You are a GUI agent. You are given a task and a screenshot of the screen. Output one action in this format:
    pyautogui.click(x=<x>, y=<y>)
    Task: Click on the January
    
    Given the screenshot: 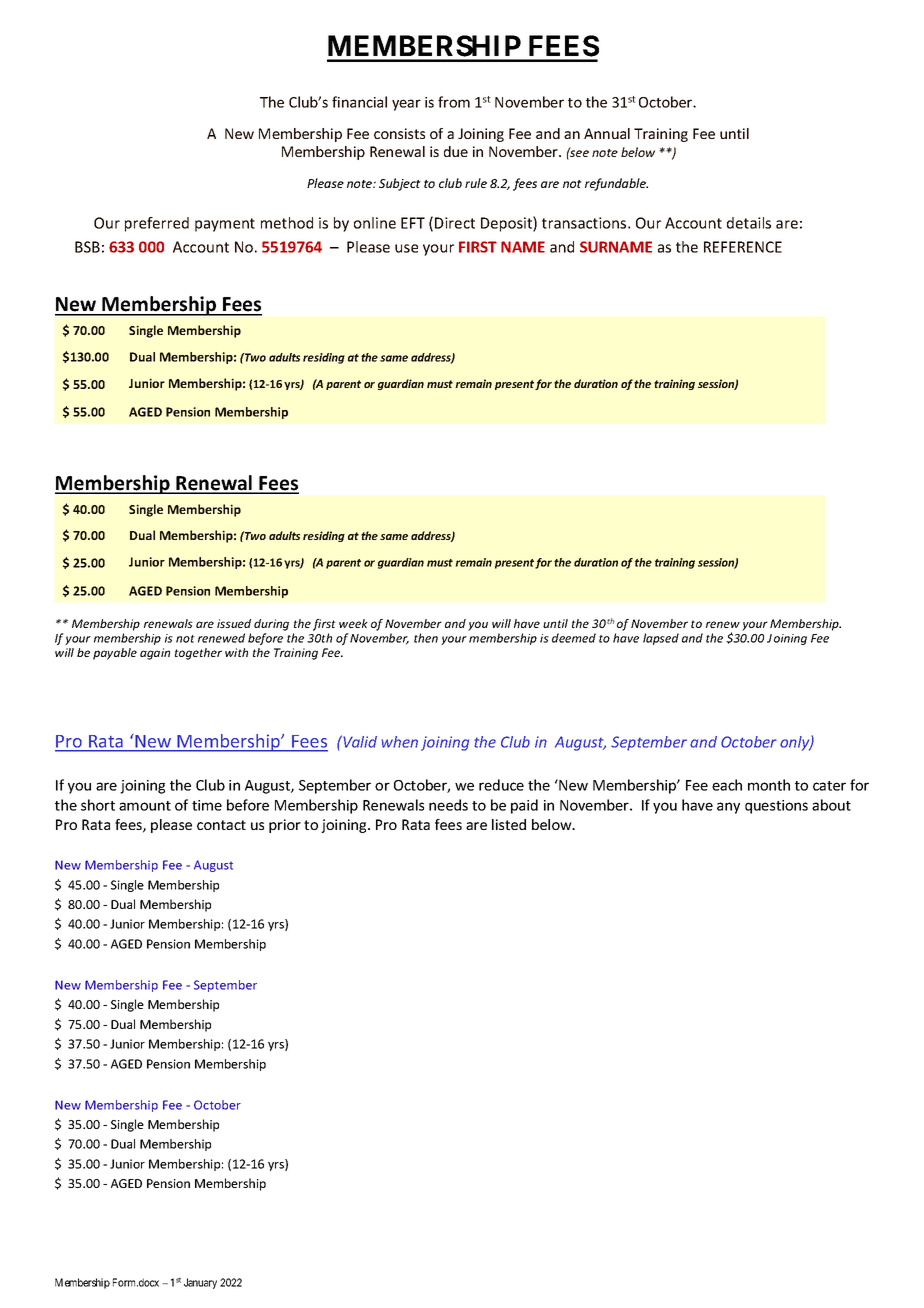 What is the action you would take?
    pyautogui.click(x=200, y=1283)
